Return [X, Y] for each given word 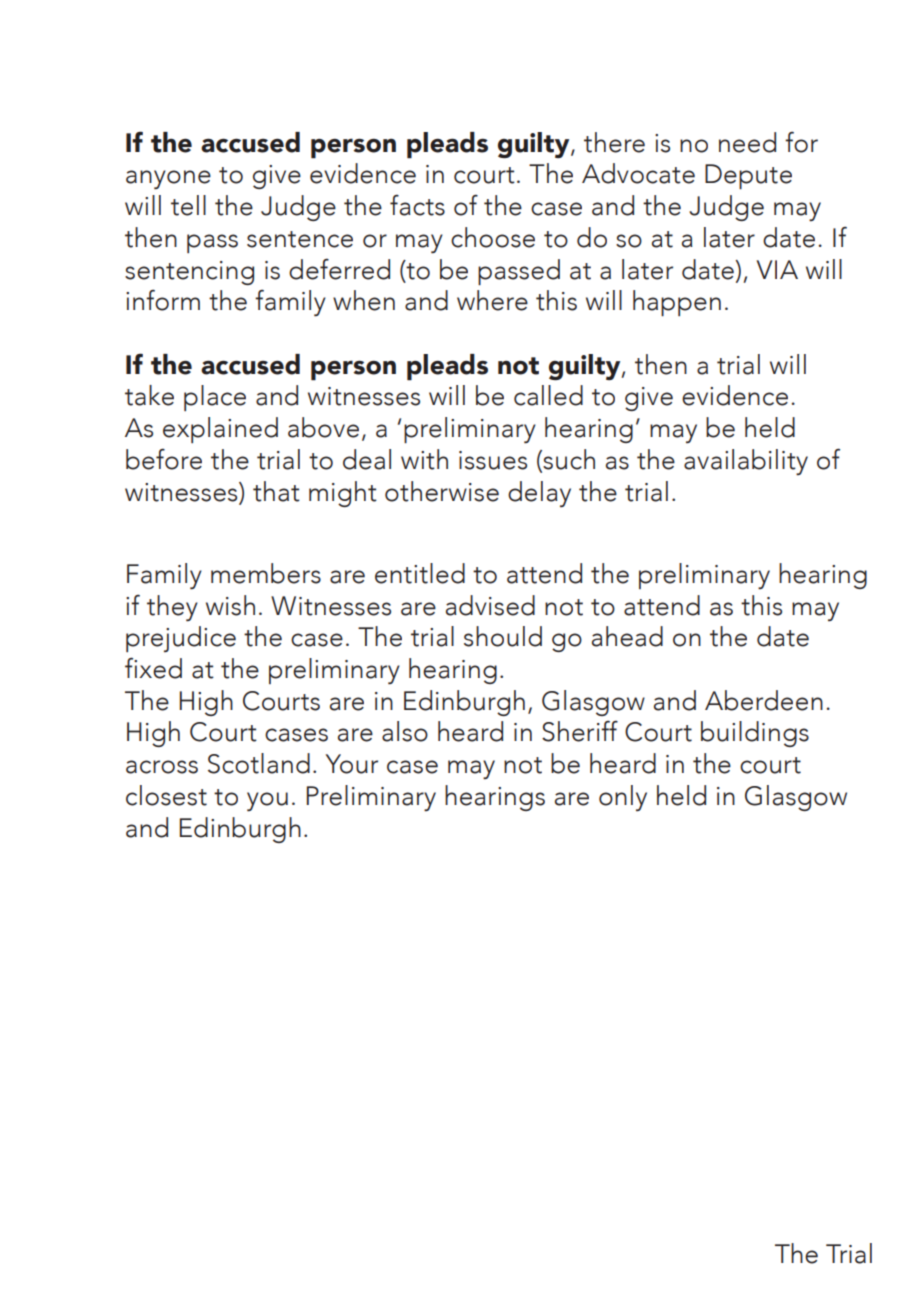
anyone [168, 179]
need [747, 142]
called [548, 395]
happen [677, 303]
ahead [627, 636]
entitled [420, 573]
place [215, 398]
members [266, 573]
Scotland [259, 763]
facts [417, 205]
